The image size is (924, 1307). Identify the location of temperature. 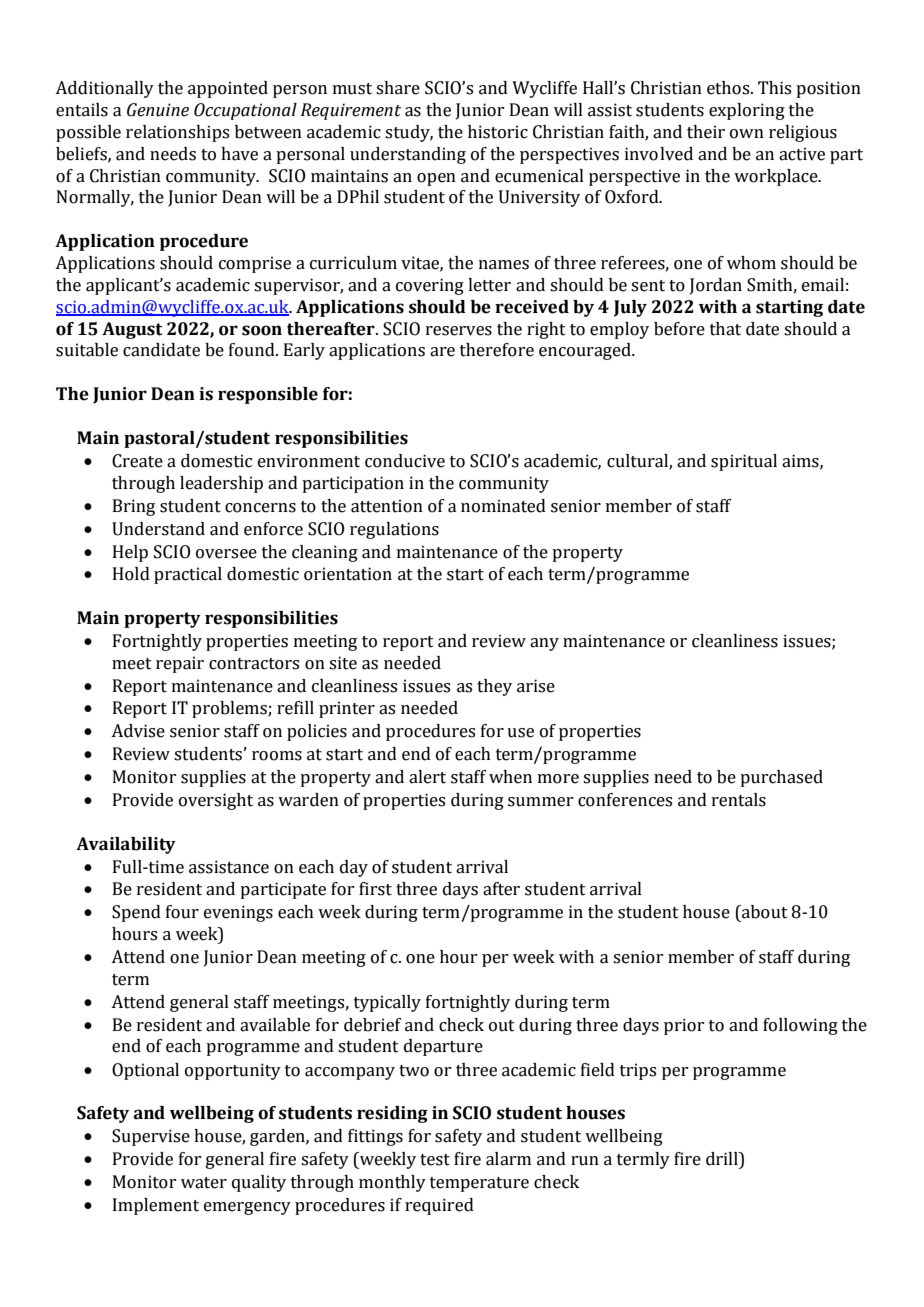
(479, 1184).
